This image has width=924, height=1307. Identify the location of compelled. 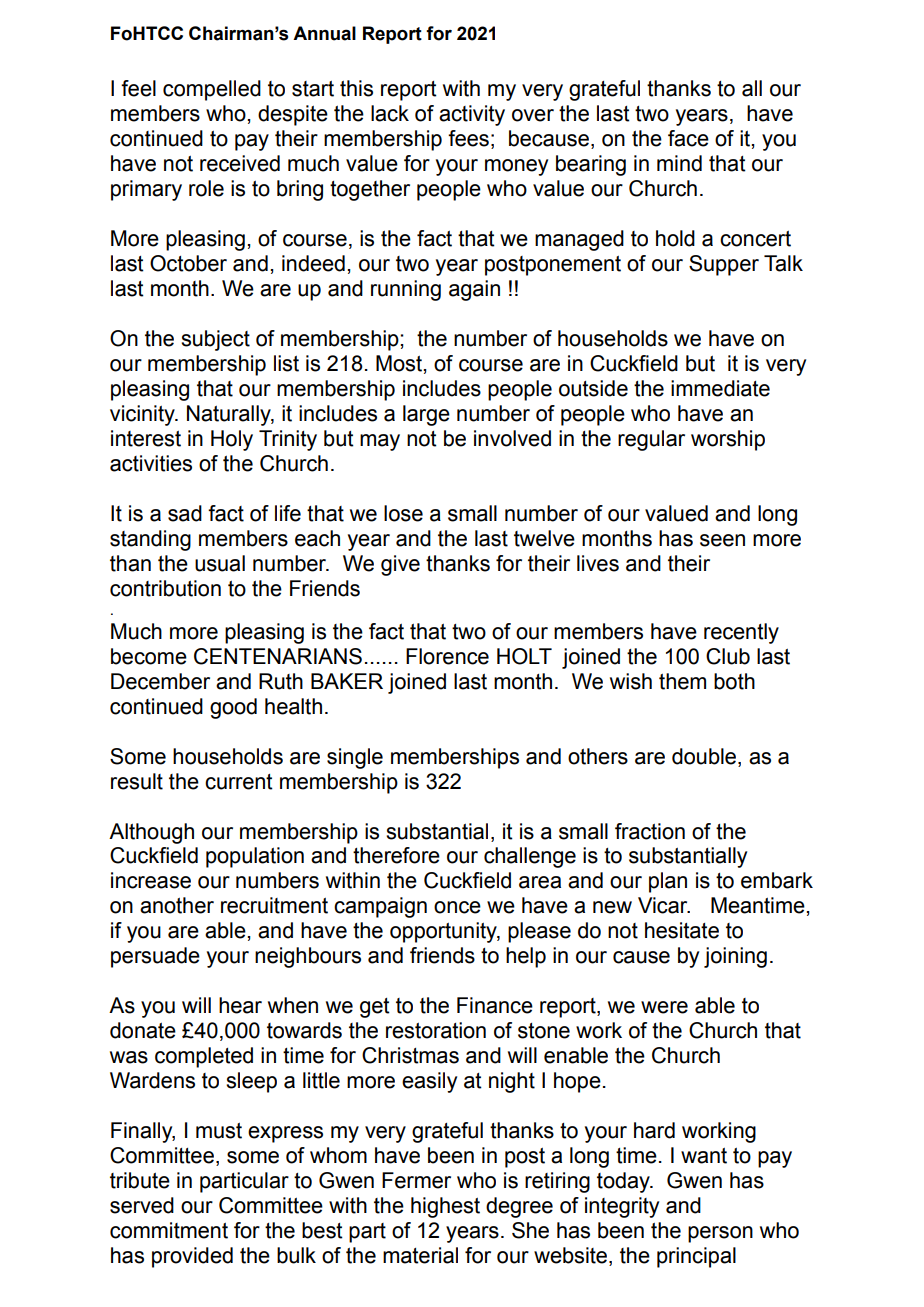
(212, 90).
